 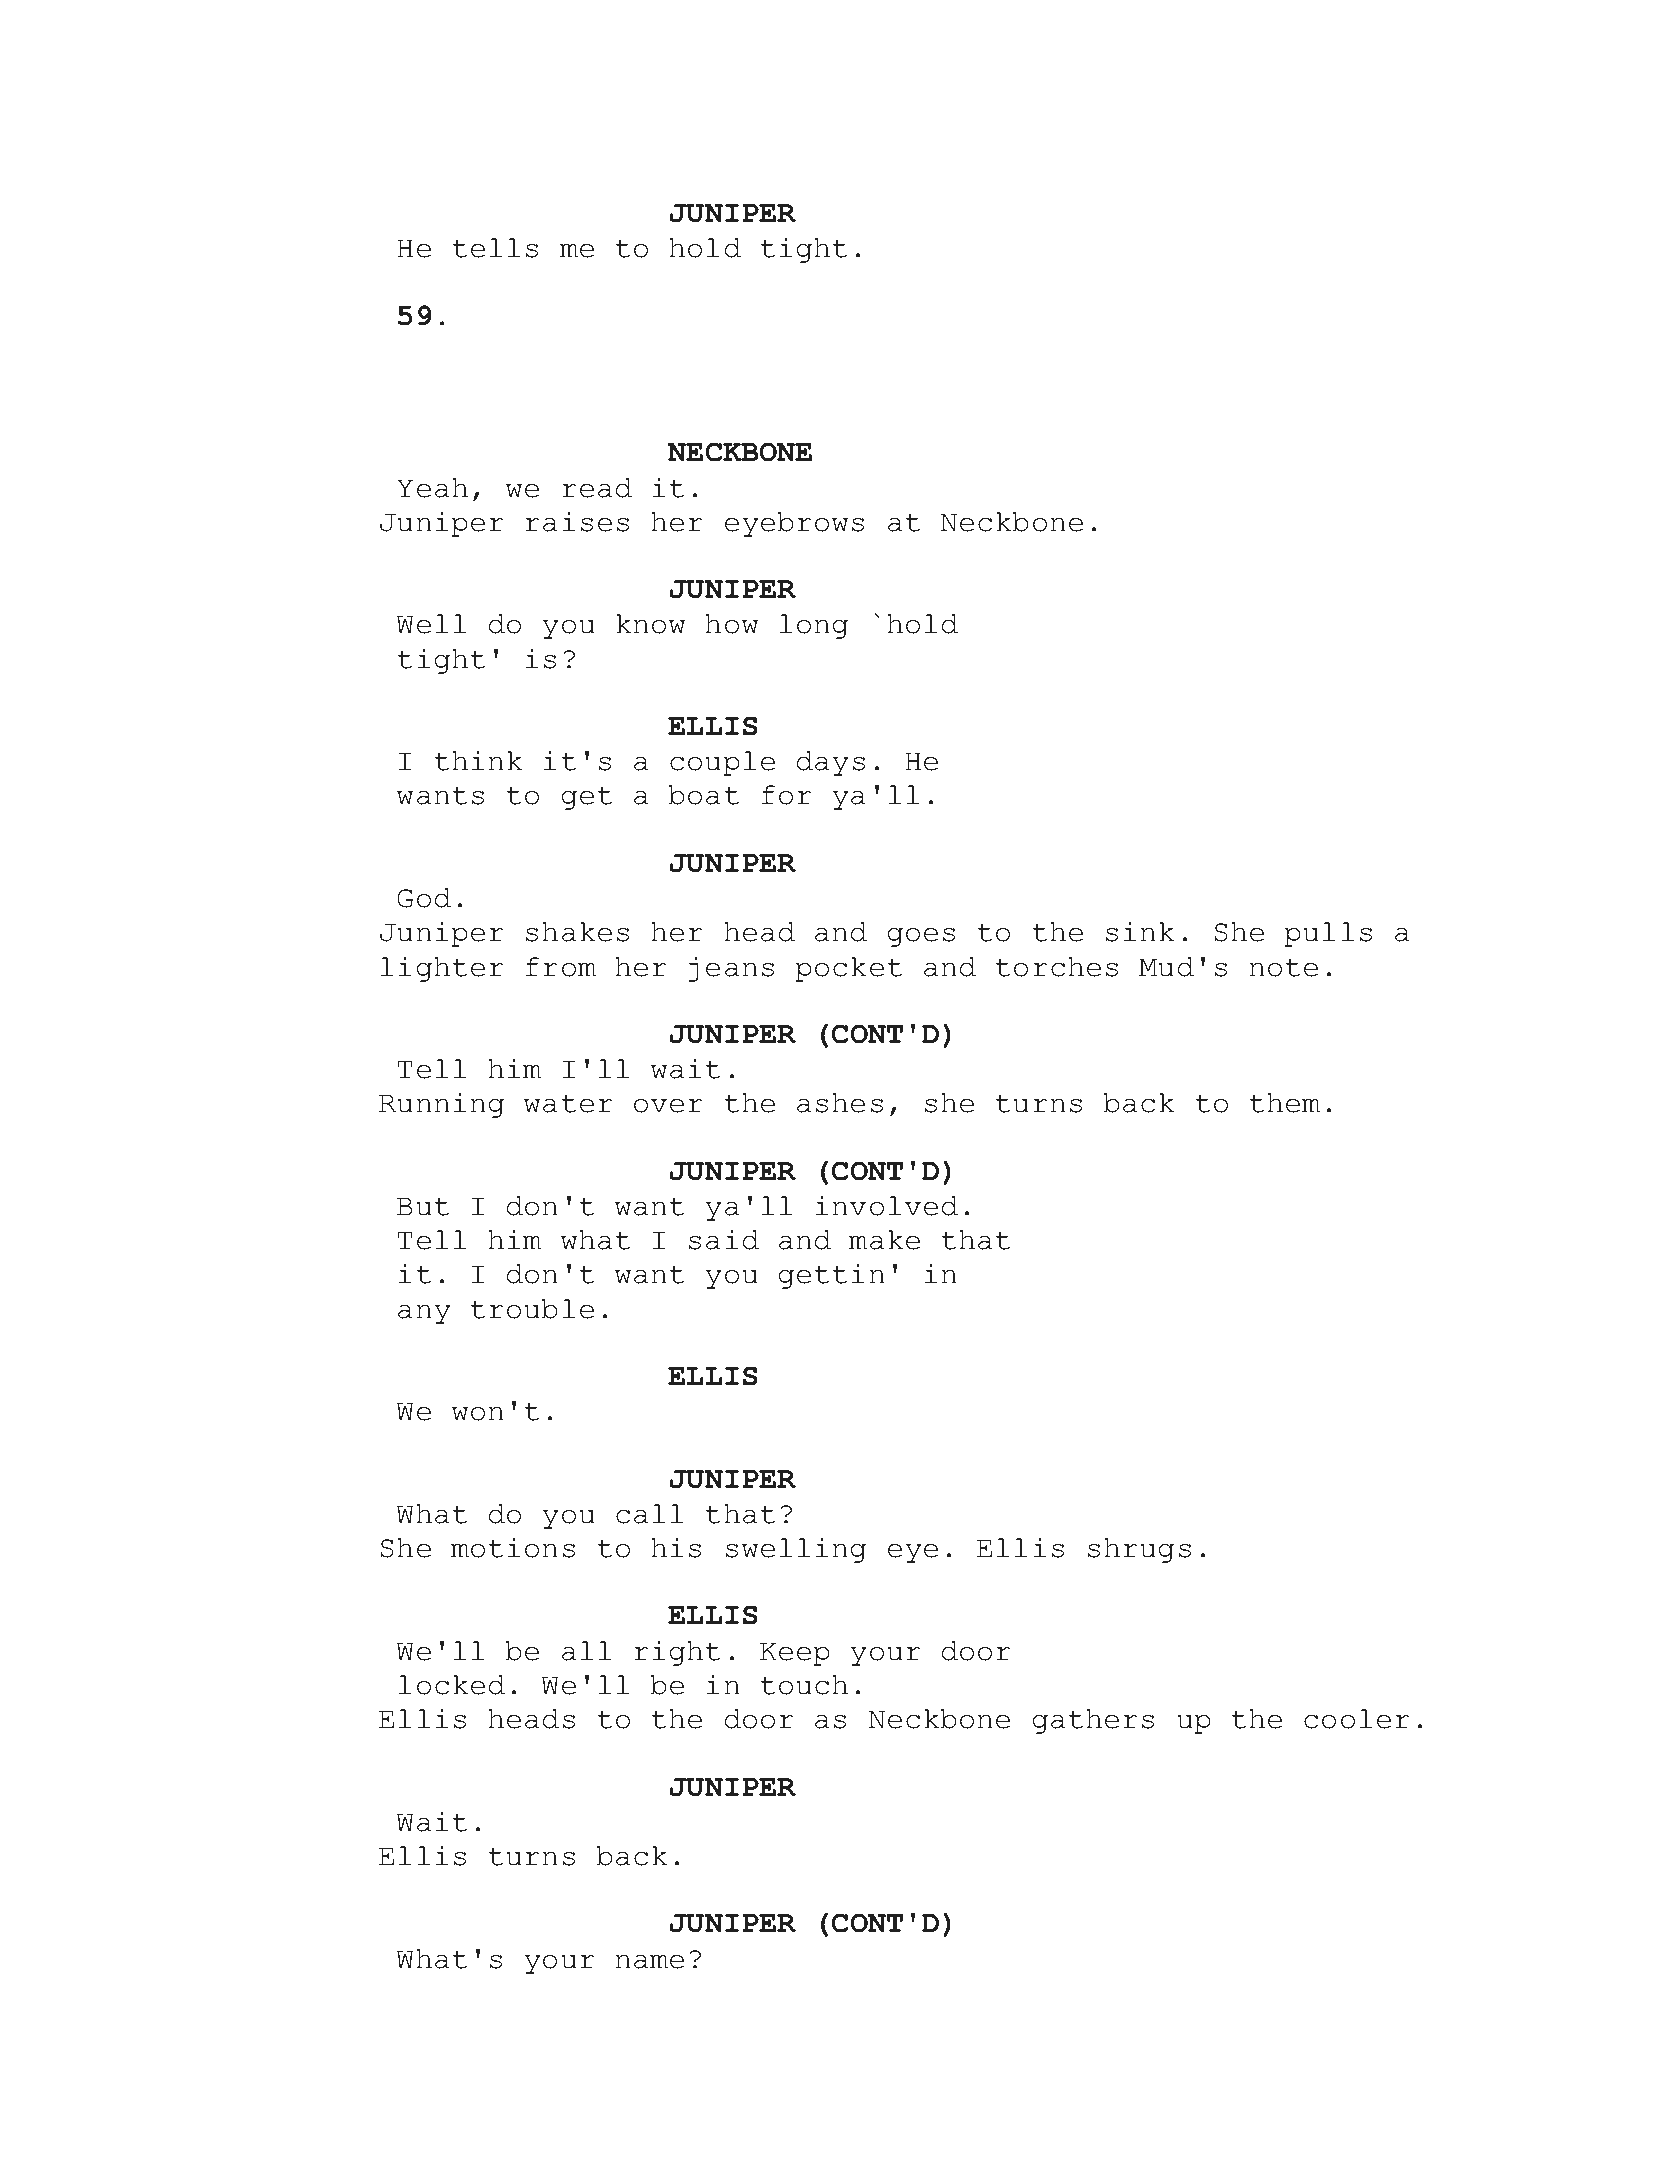 What do you see at coordinates (1357, 1719) in the screenshot?
I see `cooler` at bounding box center [1357, 1719].
